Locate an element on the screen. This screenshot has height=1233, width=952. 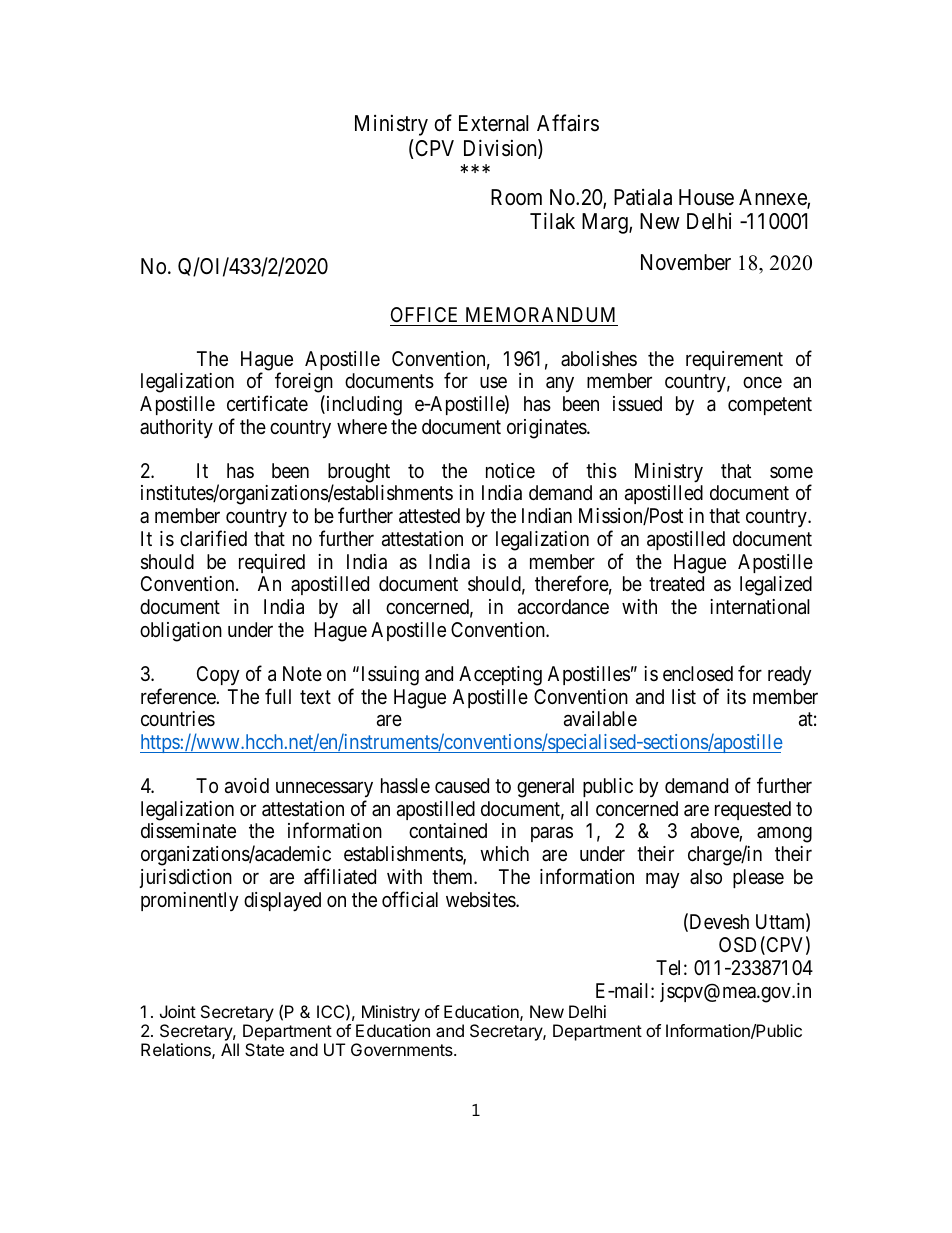
caused is located at coordinates (462, 786).
